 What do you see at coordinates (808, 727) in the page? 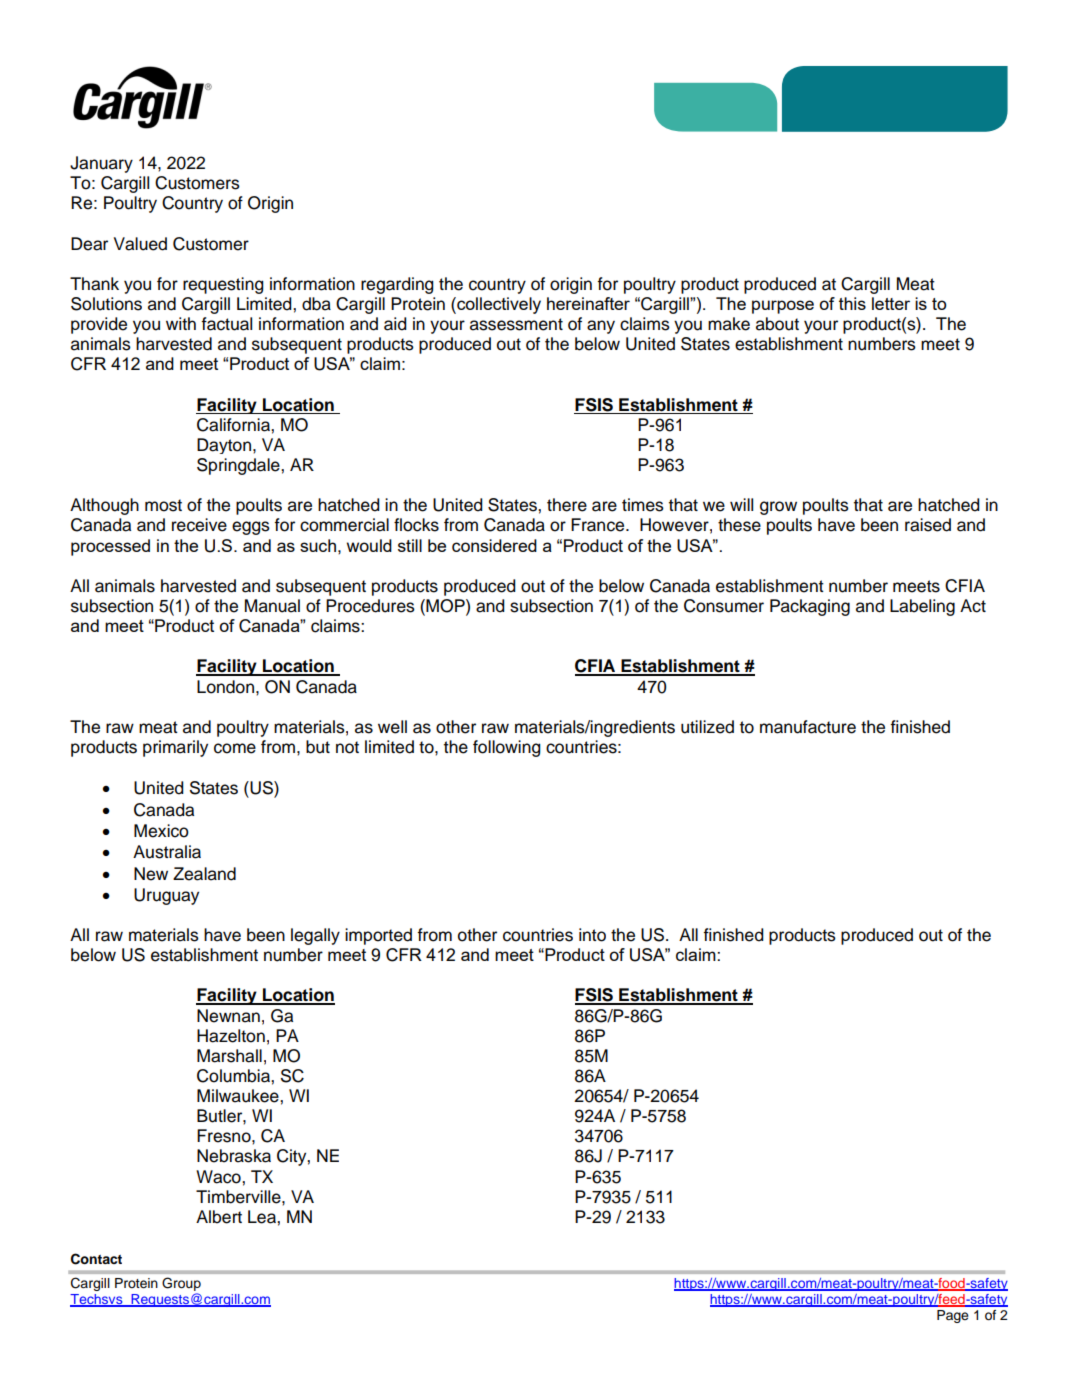
I see `manufacture` at bounding box center [808, 727].
